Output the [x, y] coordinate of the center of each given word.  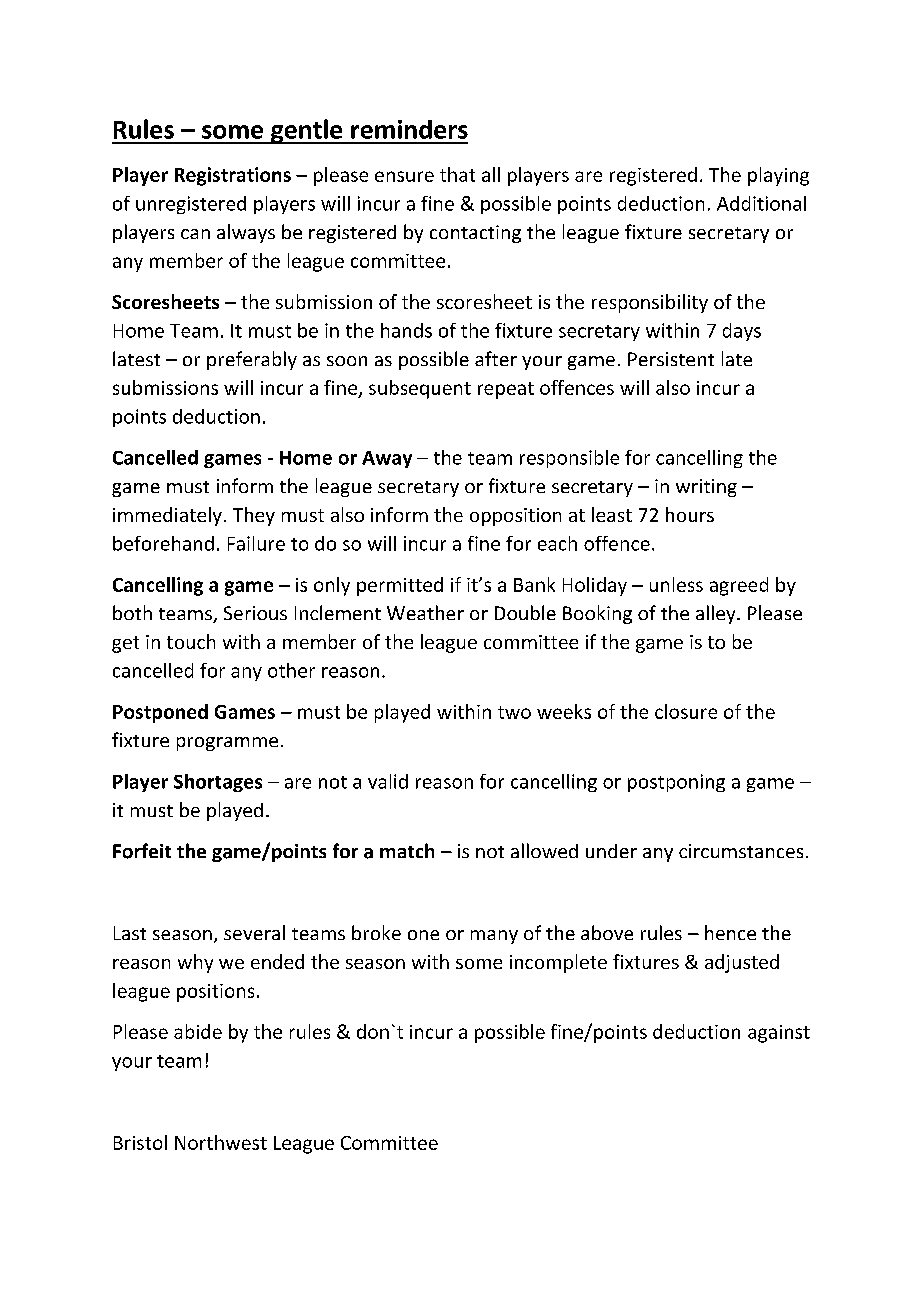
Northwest [221, 1142]
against [779, 1034]
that [457, 174]
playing [778, 176]
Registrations [233, 176]
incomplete [558, 963]
